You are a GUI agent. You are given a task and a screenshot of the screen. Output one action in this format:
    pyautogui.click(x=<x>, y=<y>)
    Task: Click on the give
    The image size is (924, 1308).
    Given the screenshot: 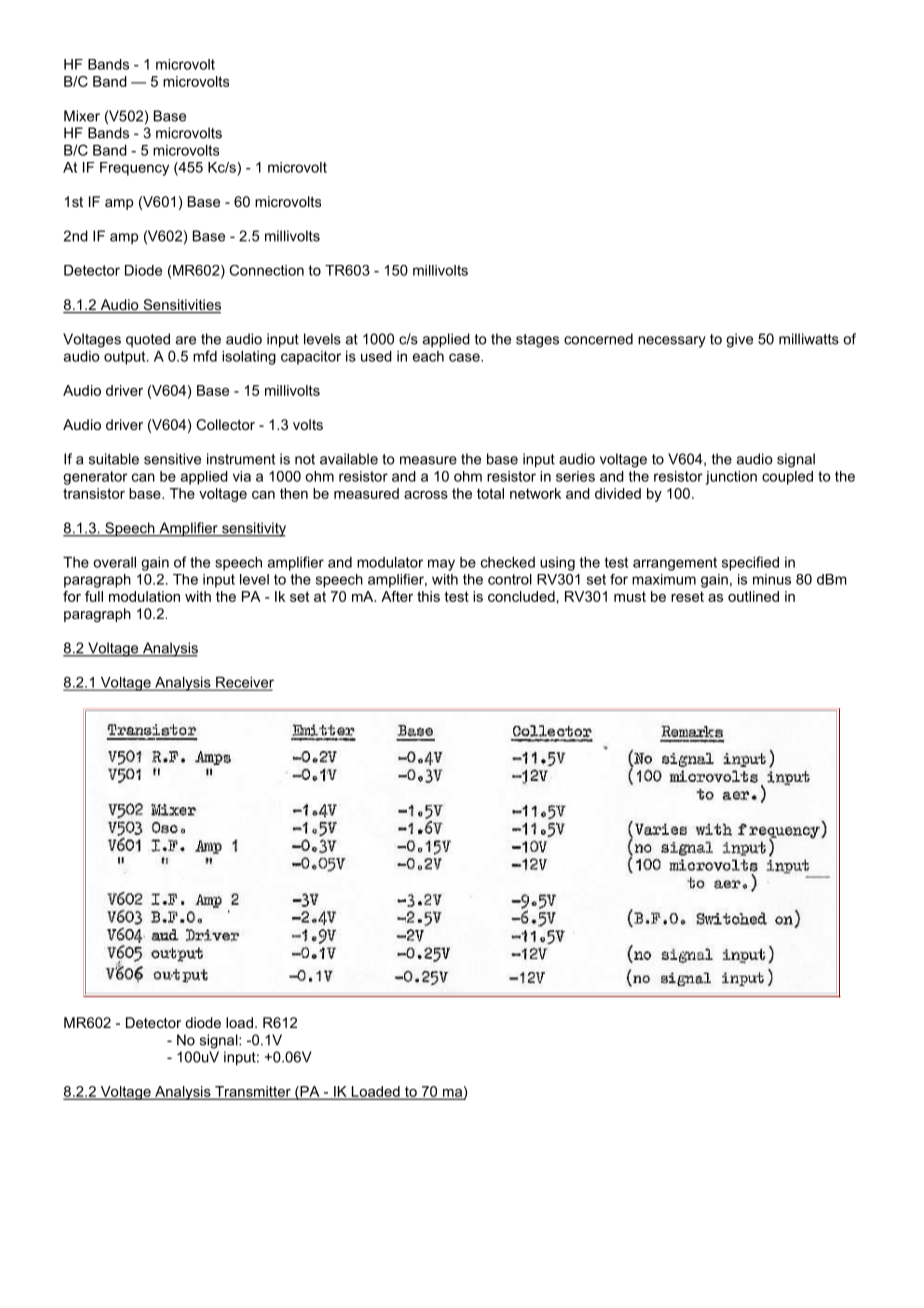 What is the action you would take?
    pyautogui.click(x=739, y=340)
